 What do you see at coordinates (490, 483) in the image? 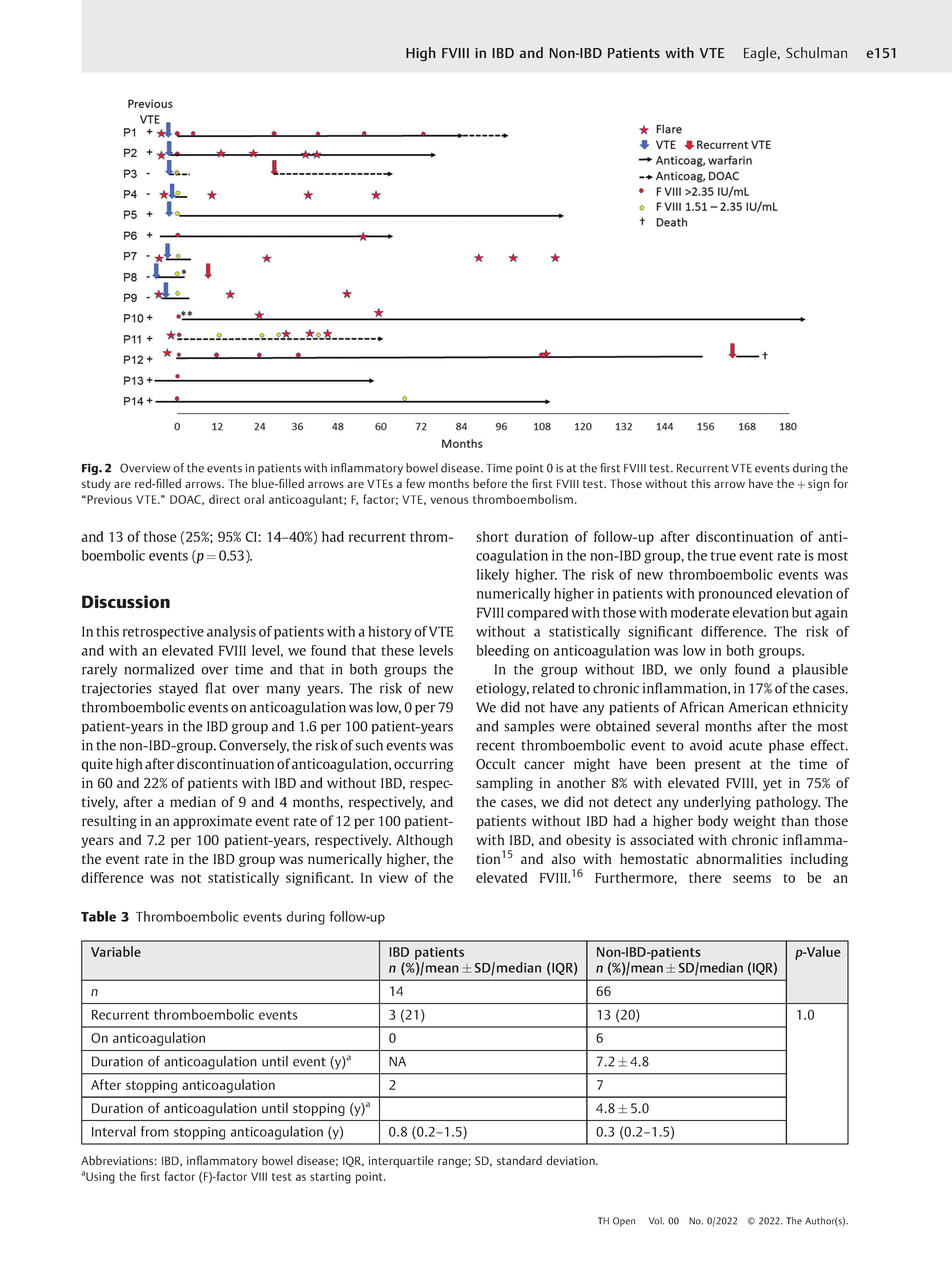
I see `before` at bounding box center [490, 483].
